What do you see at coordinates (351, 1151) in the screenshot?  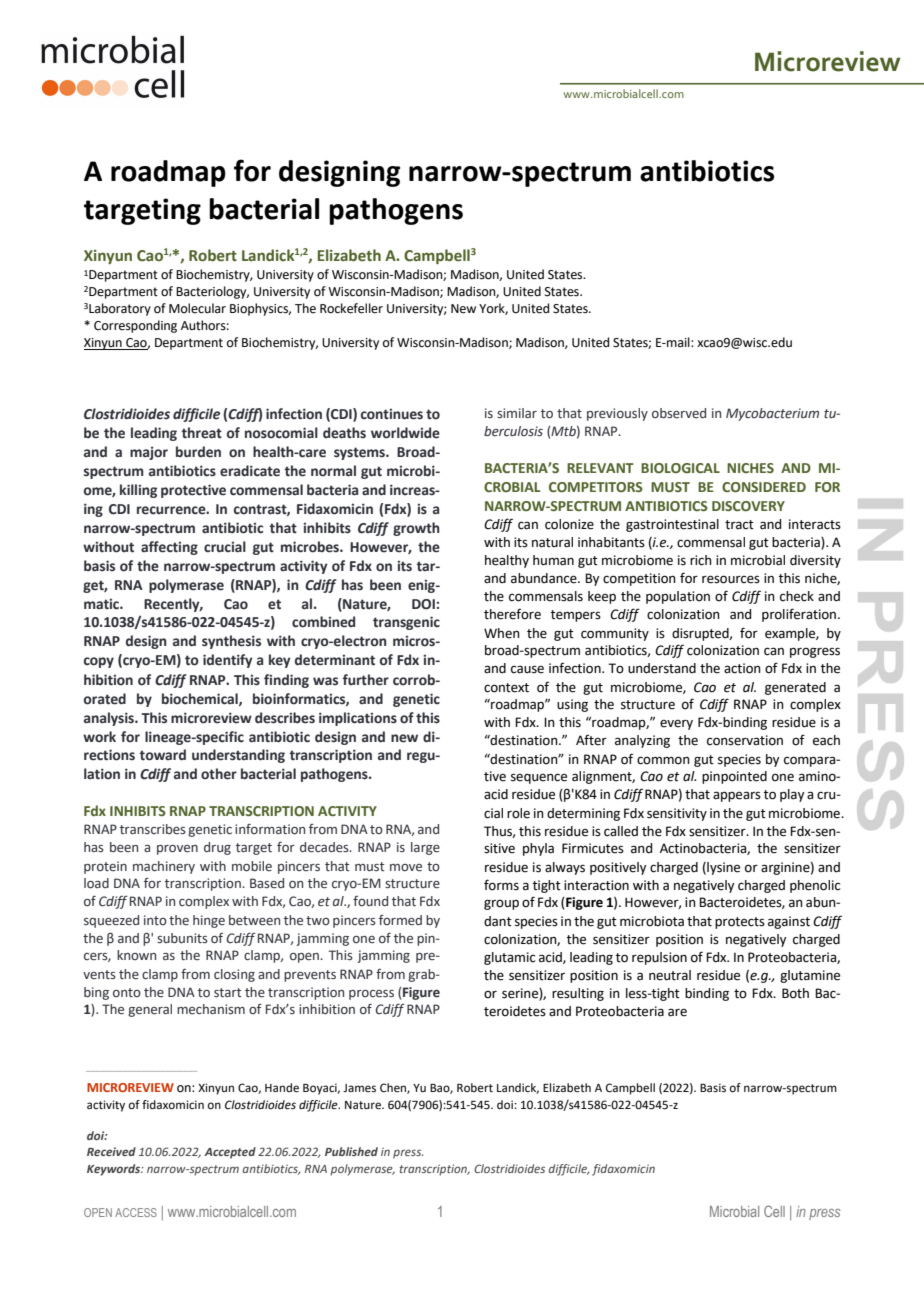 I see `Published` at bounding box center [351, 1151].
